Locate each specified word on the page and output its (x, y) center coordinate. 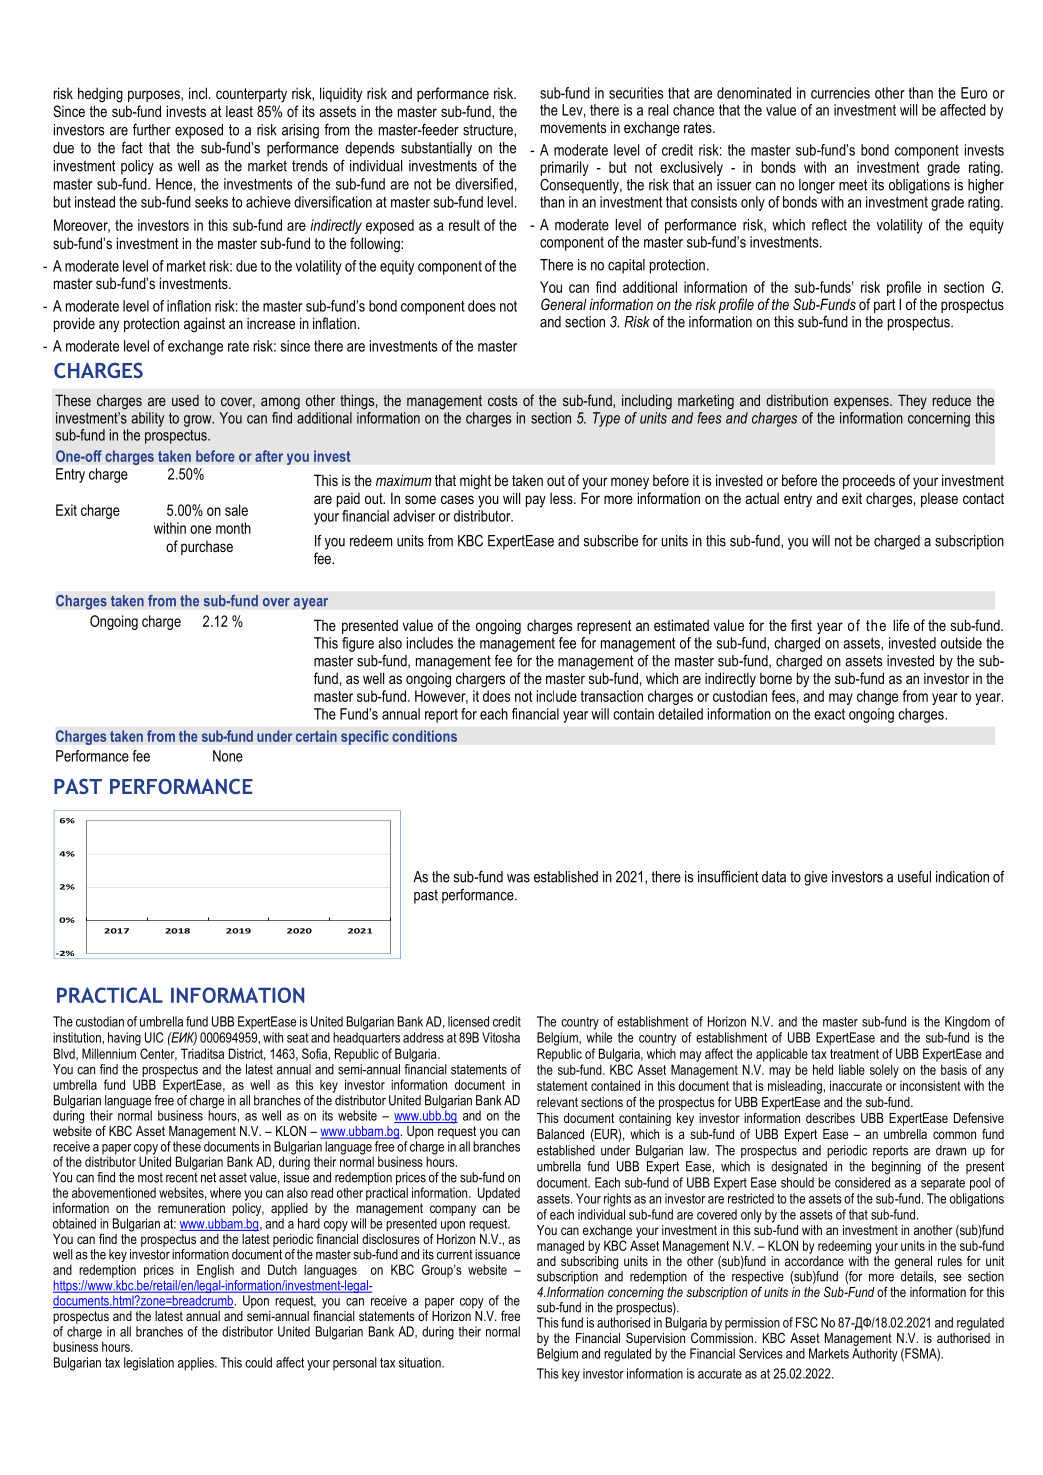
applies (197, 1364)
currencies (840, 93)
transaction (612, 696)
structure (489, 130)
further (152, 129)
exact (829, 714)
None (228, 756)
